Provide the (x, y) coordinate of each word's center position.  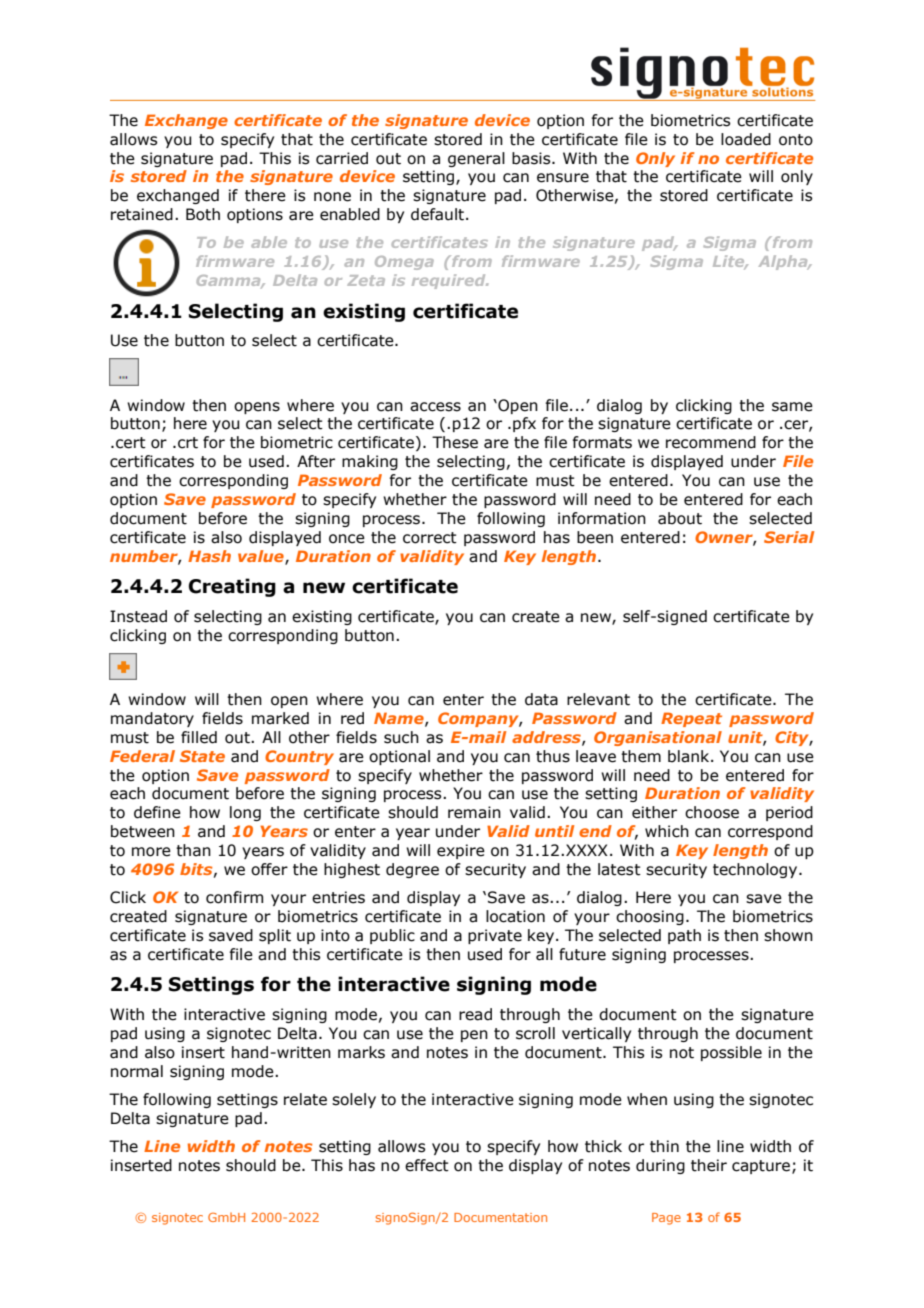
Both (203, 214)
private (495, 936)
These (455, 442)
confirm (234, 897)
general (476, 159)
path (684, 936)
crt (188, 443)
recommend (711, 442)
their (709, 1165)
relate (305, 1099)
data (541, 699)
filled (199, 737)
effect (427, 1165)
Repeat (691, 719)
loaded (746, 139)
